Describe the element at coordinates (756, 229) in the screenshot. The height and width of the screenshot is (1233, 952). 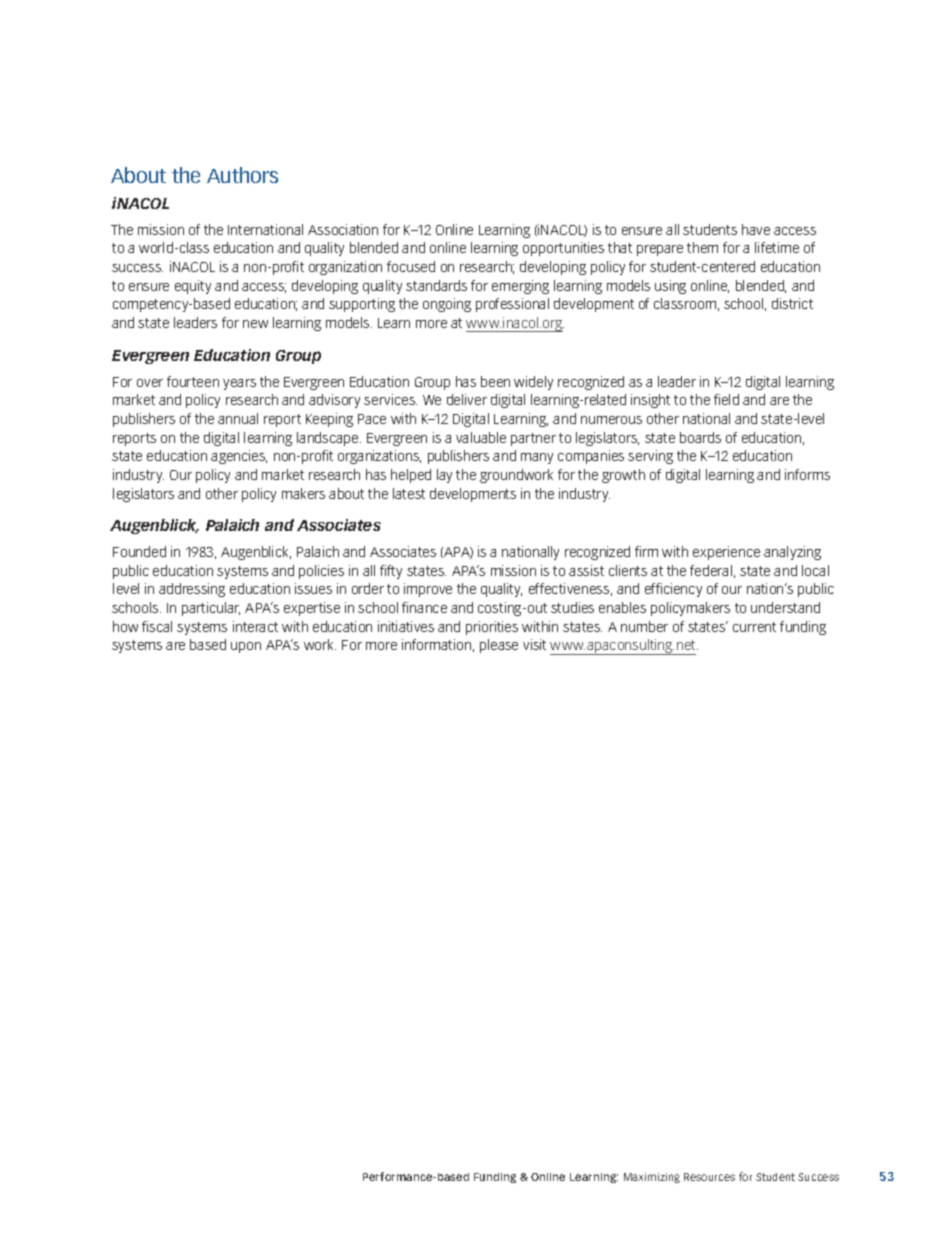
I see `have` at that location.
